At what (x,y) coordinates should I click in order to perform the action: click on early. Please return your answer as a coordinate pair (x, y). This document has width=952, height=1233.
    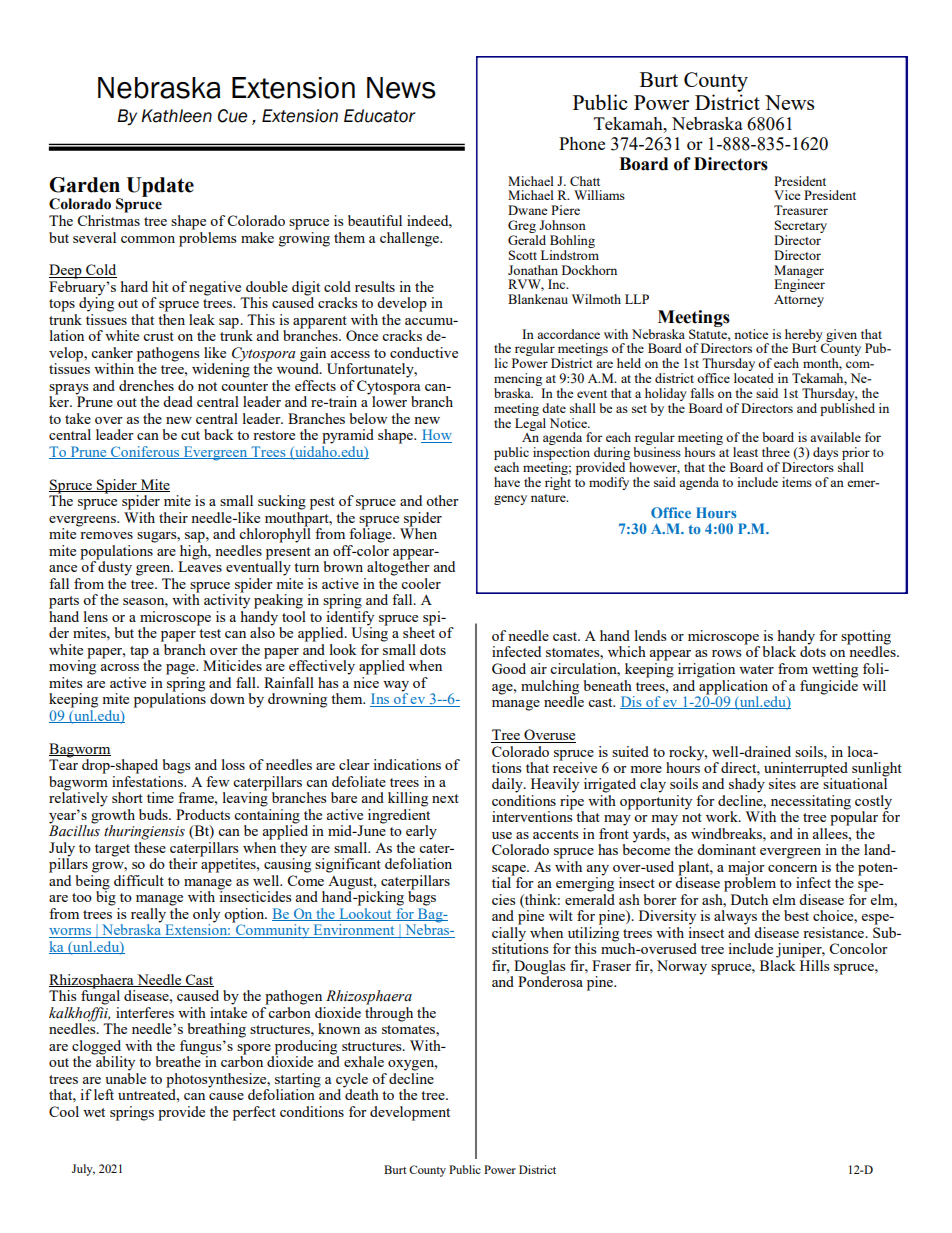
    Looking at the image, I should click on (421, 832).
